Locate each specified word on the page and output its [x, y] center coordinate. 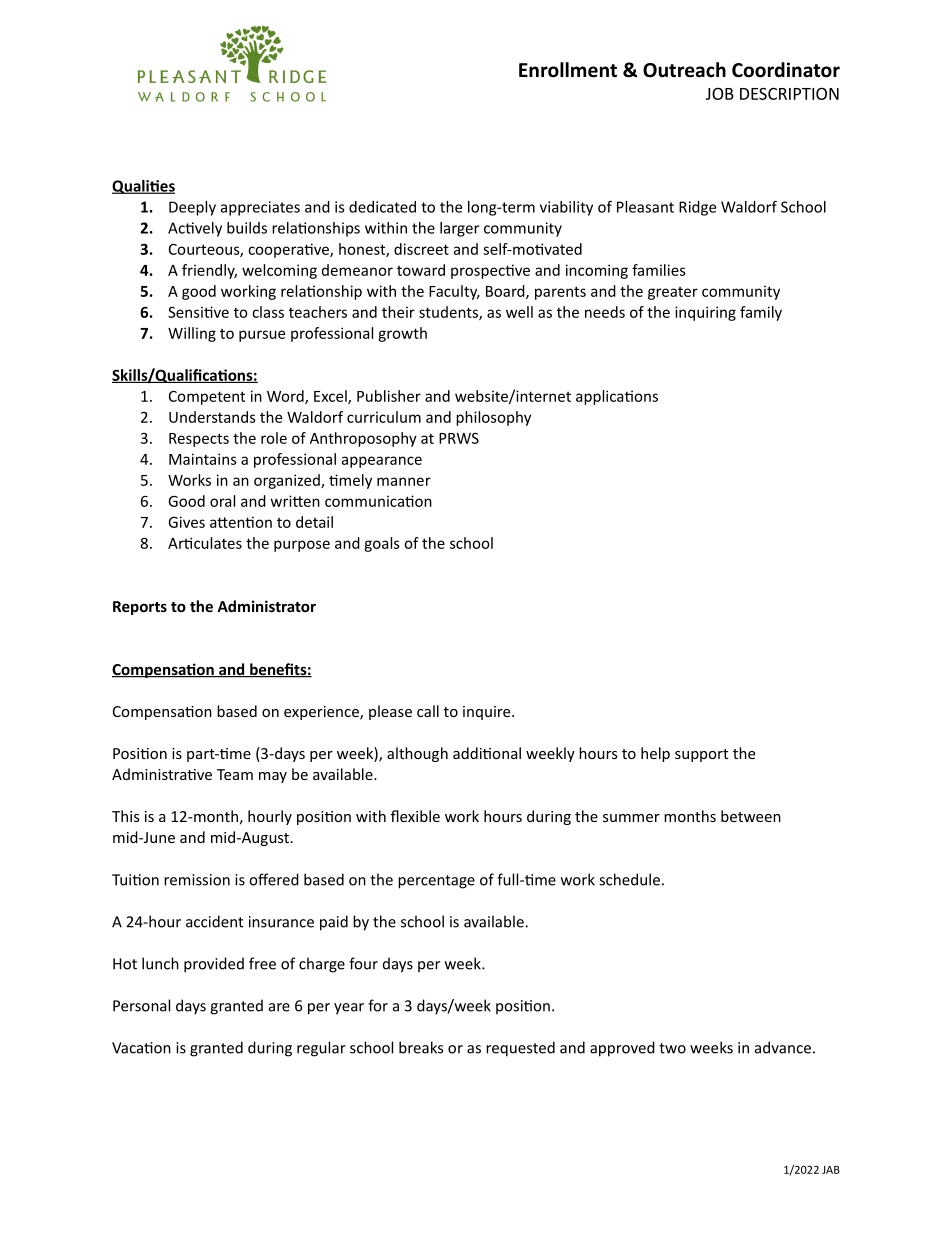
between [751, 816]
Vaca [128, 1048]
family [761, 313]
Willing [192, 334]
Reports [140, 608]
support [701, 755]
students [449, 313]
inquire [488, 713]
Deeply [192, 208]
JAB [831, 1170]
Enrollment [568, 70]
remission [197, 880]
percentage [436, 882]
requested [520, 1049]
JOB [720, 93]
